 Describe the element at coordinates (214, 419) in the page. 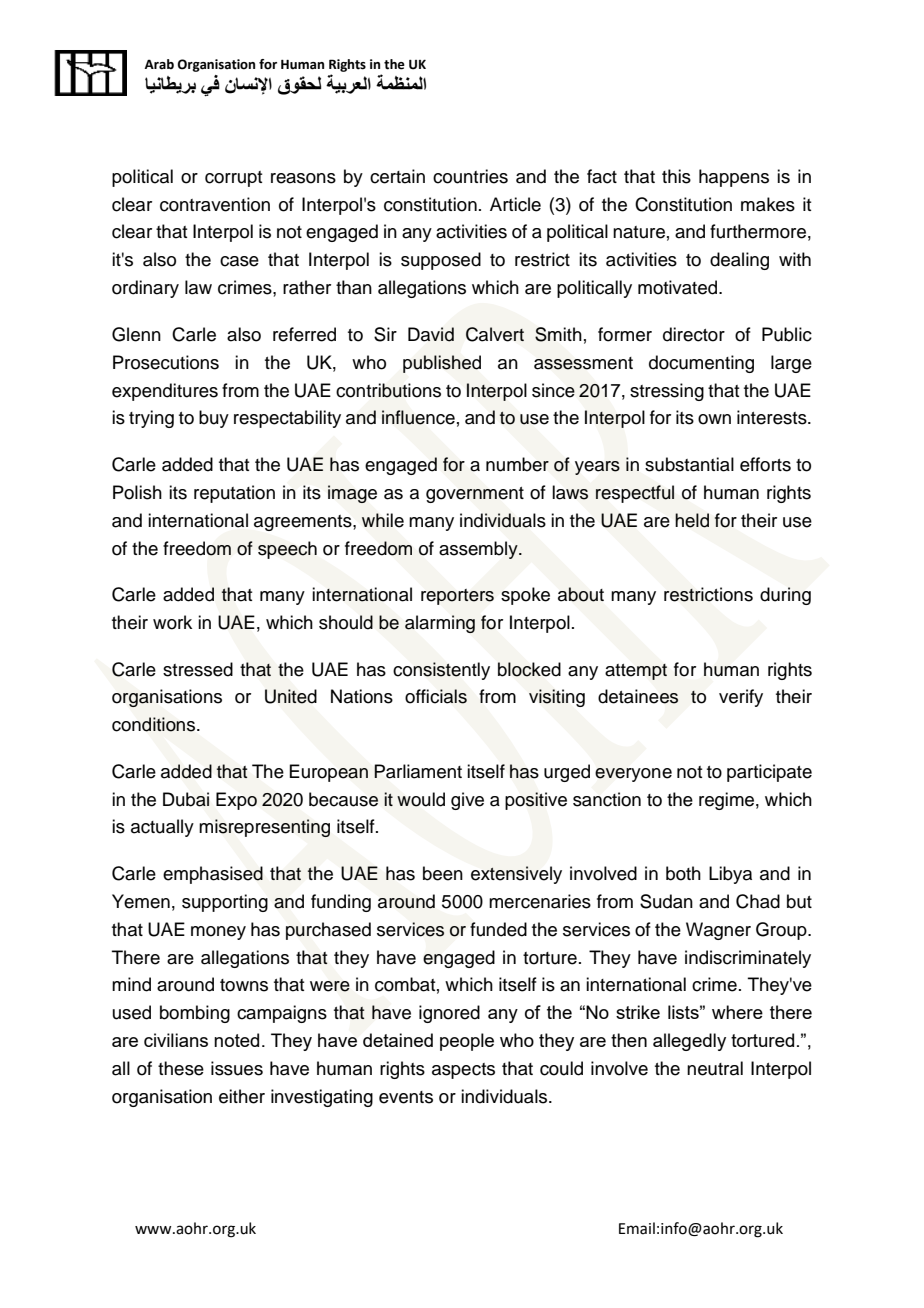

I see `buy` at that location.
